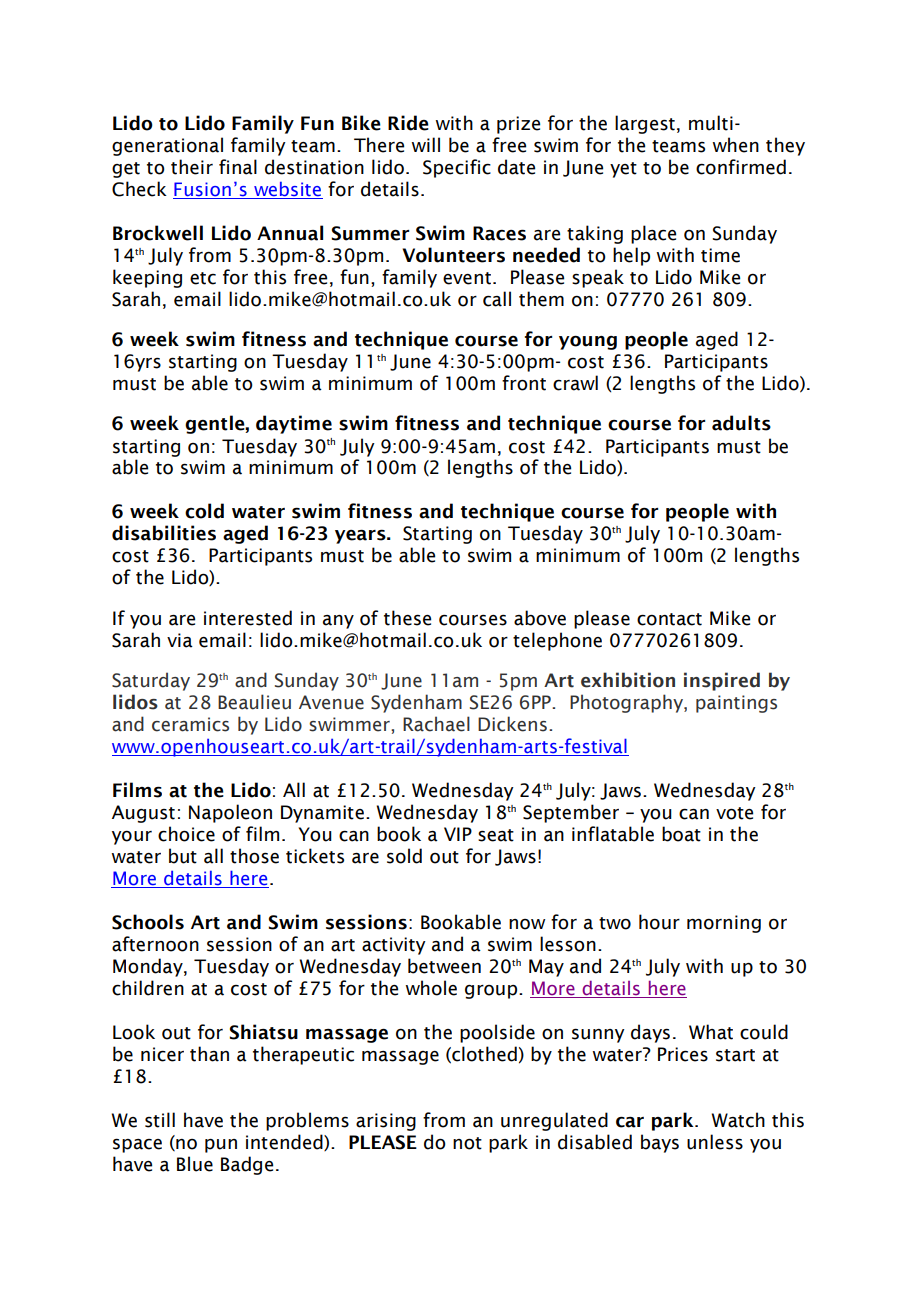 The width and height of the document is (924, 1308). I want to click on their, so click(192, 167).
